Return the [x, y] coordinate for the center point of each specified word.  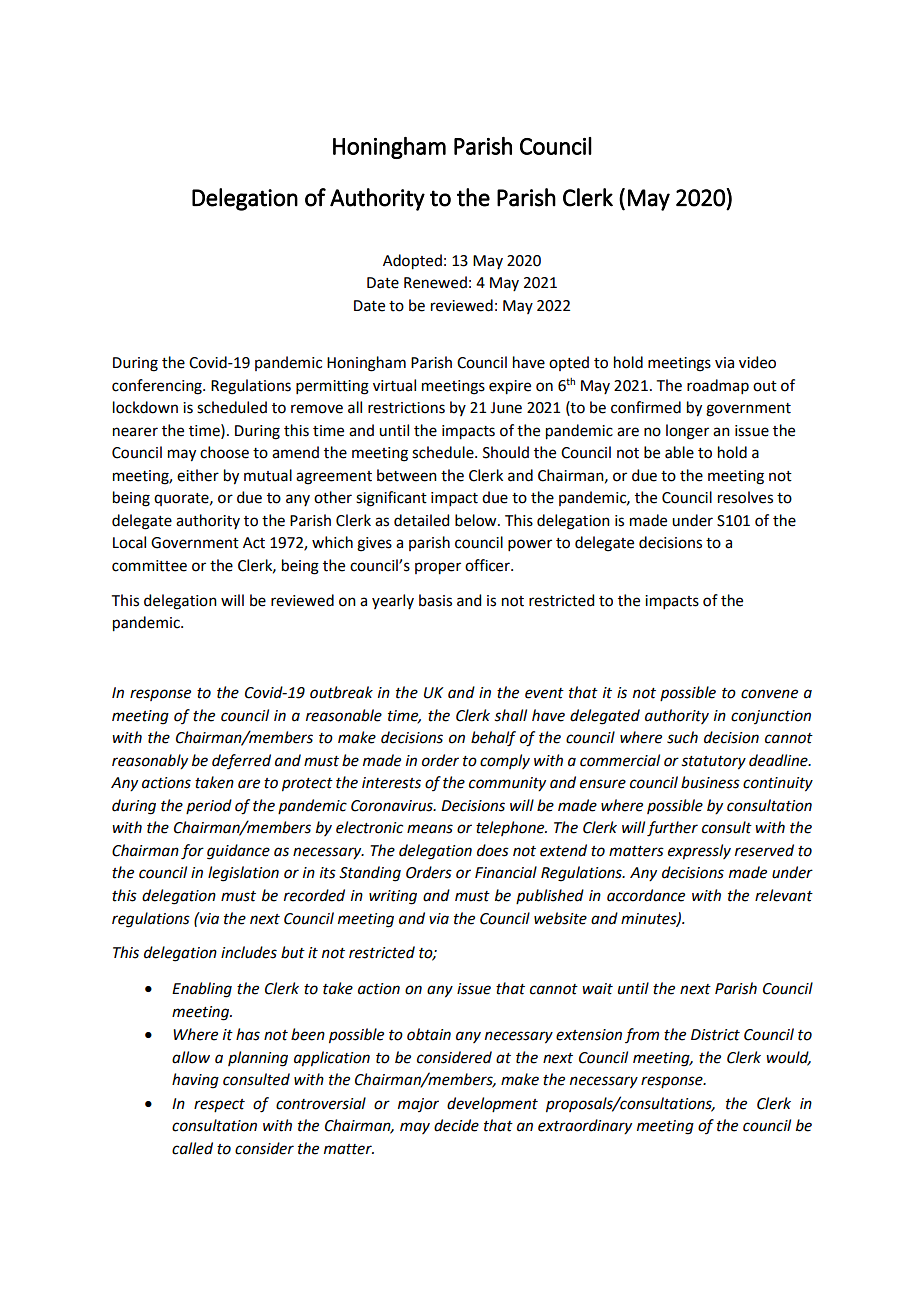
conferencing [158, 387]
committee [149, 566]
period [209, 806]
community [507, 784]
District [715, 1035]
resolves [745, 497]
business [710, 782]
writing [393, 897]
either [198, 475]
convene [769, 694]
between [407, 475]
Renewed [435, 282]
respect [219, 1105]
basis [435, 600]
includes [249, 952]
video [757, 362]
